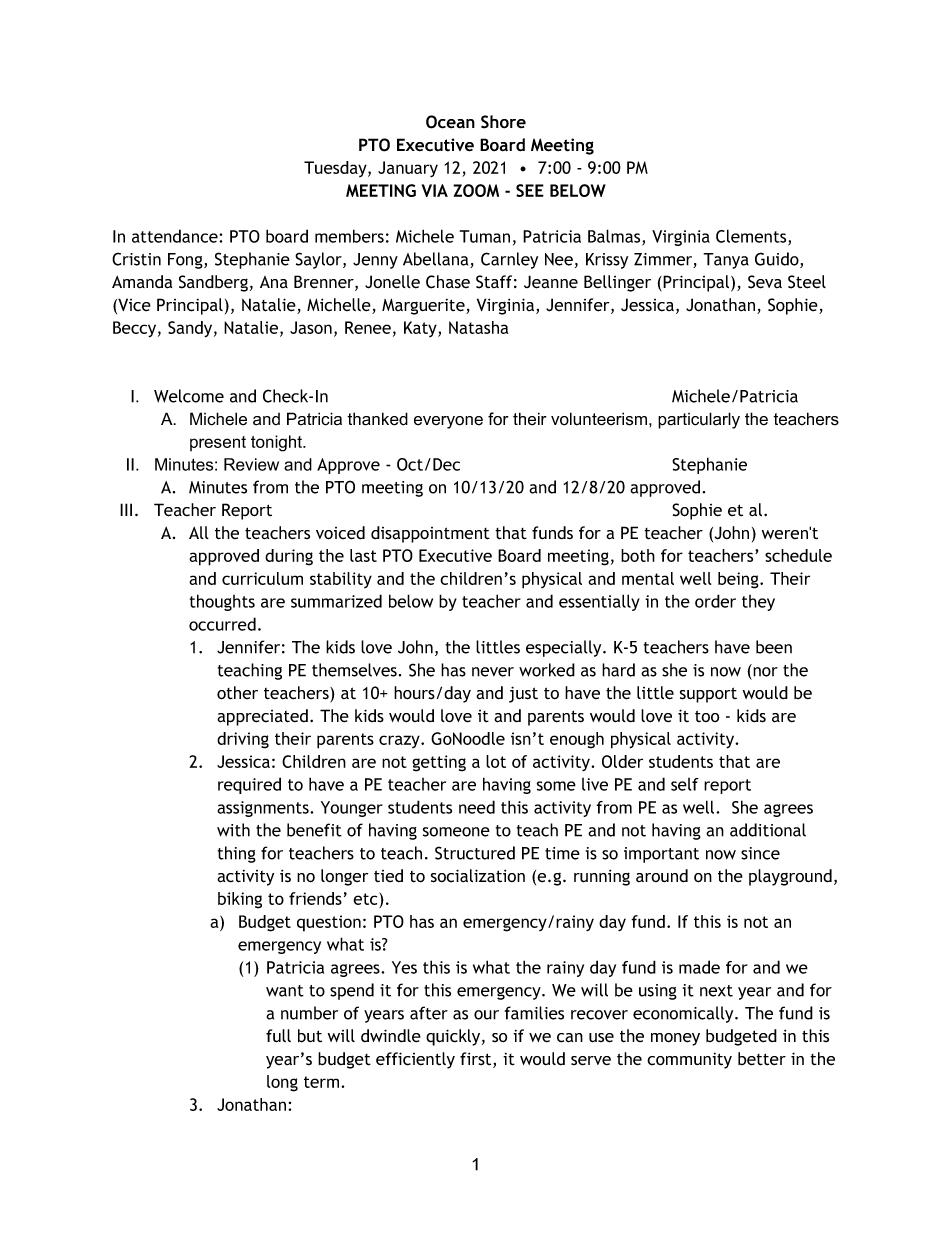  Describe the element at coordinates (699, 420) in the document. I see `particularly` at that location.
